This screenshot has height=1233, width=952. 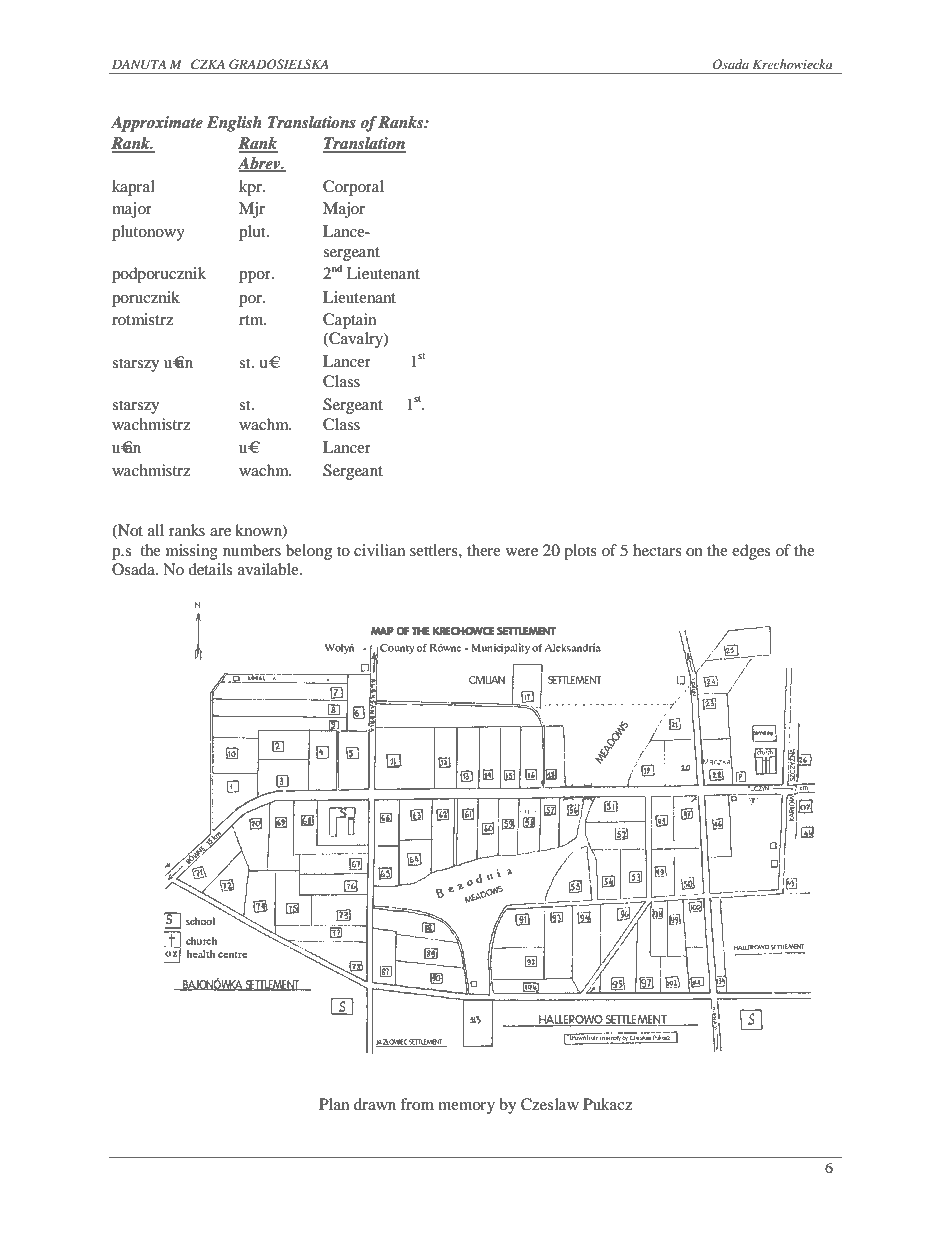 What do you see at coordinates (234, 124) in the screenshot?
I see `English` at bounding box center [234, 124].
